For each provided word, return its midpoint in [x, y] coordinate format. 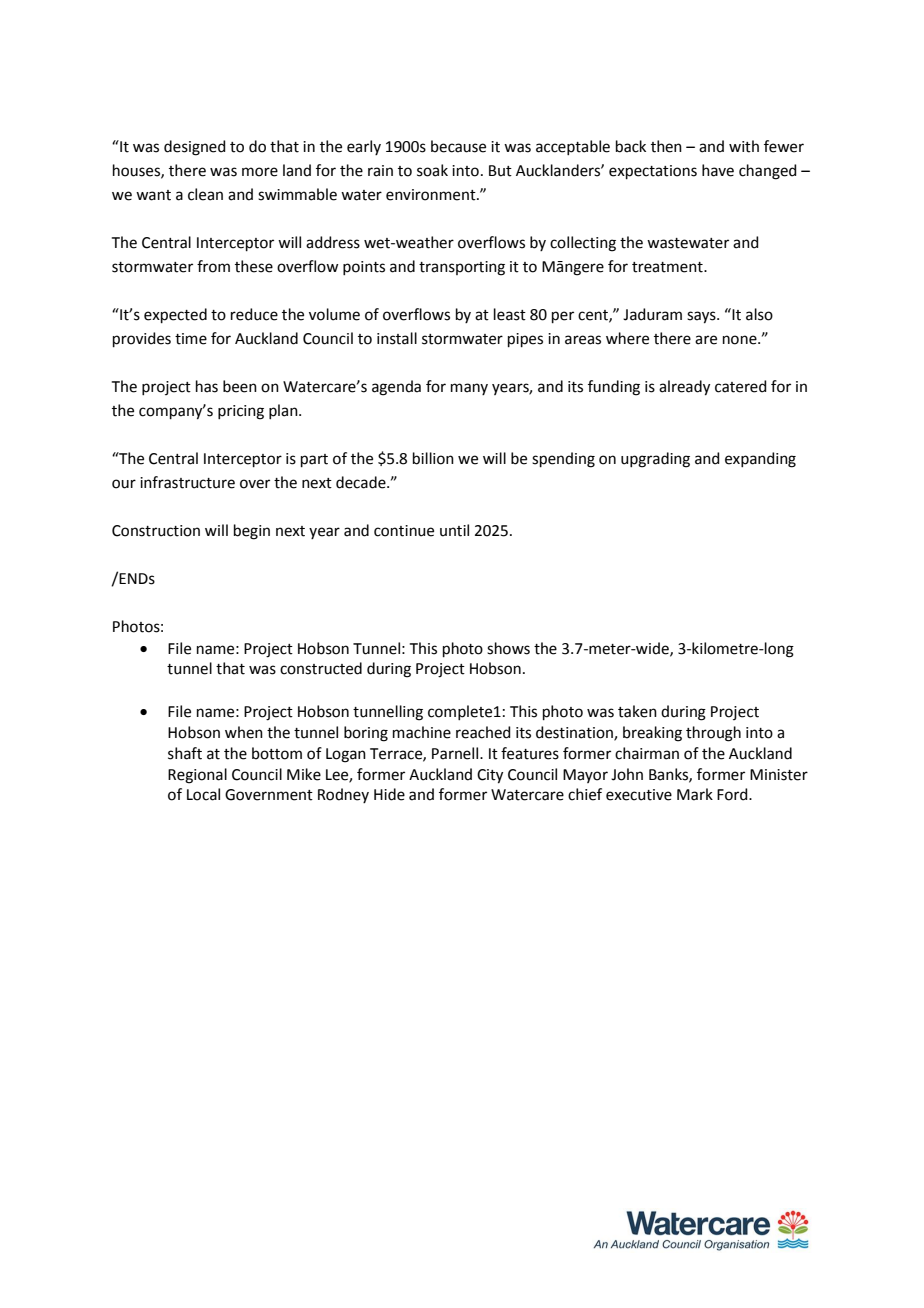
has [207, 386]
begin [252, 532]
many [469, 389]
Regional [197, 776]
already [684, 388]
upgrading [655, 460]
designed [195, 148]
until [454, 530]
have [718, 170]
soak [432, 170]
